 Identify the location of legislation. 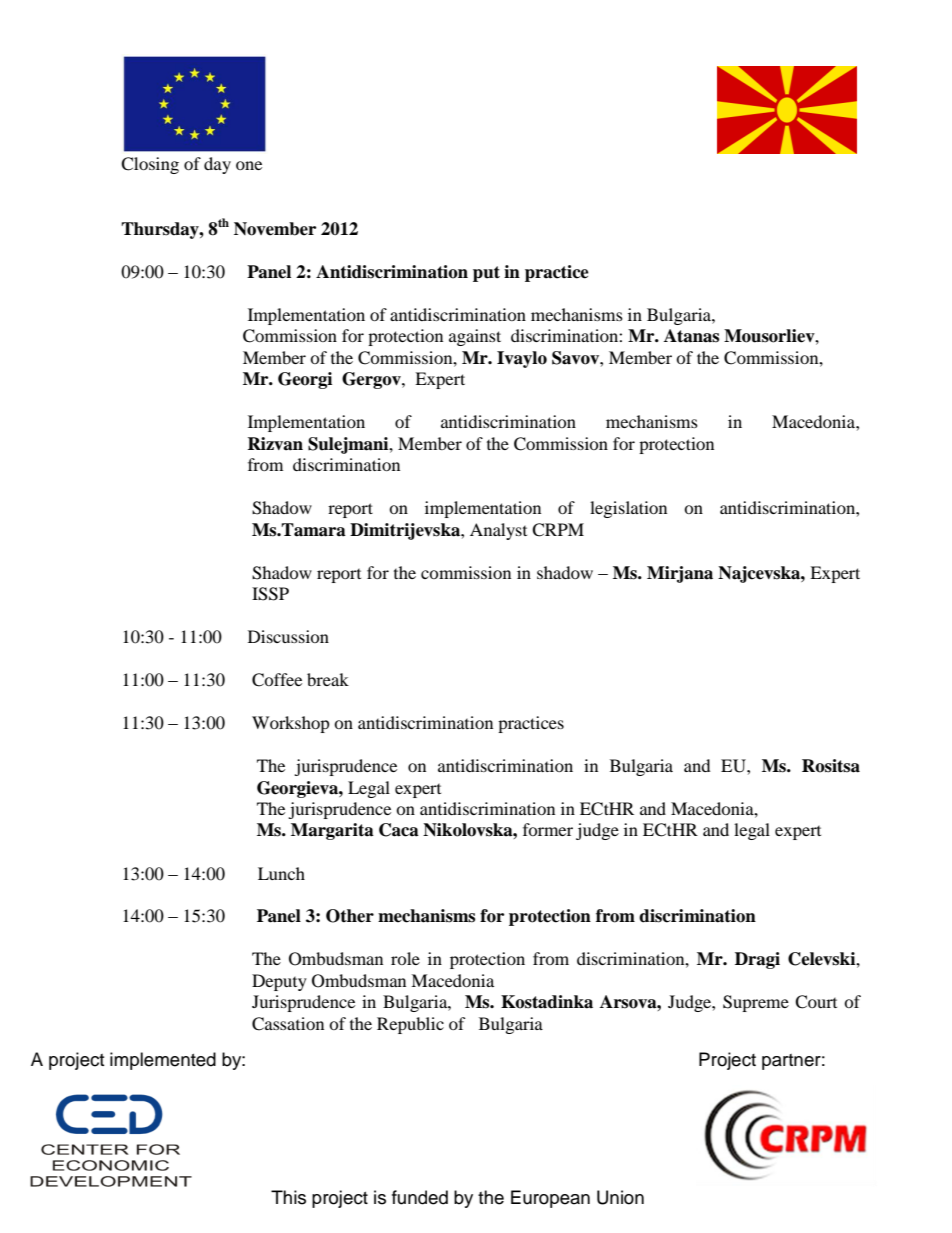
(628, 509).
